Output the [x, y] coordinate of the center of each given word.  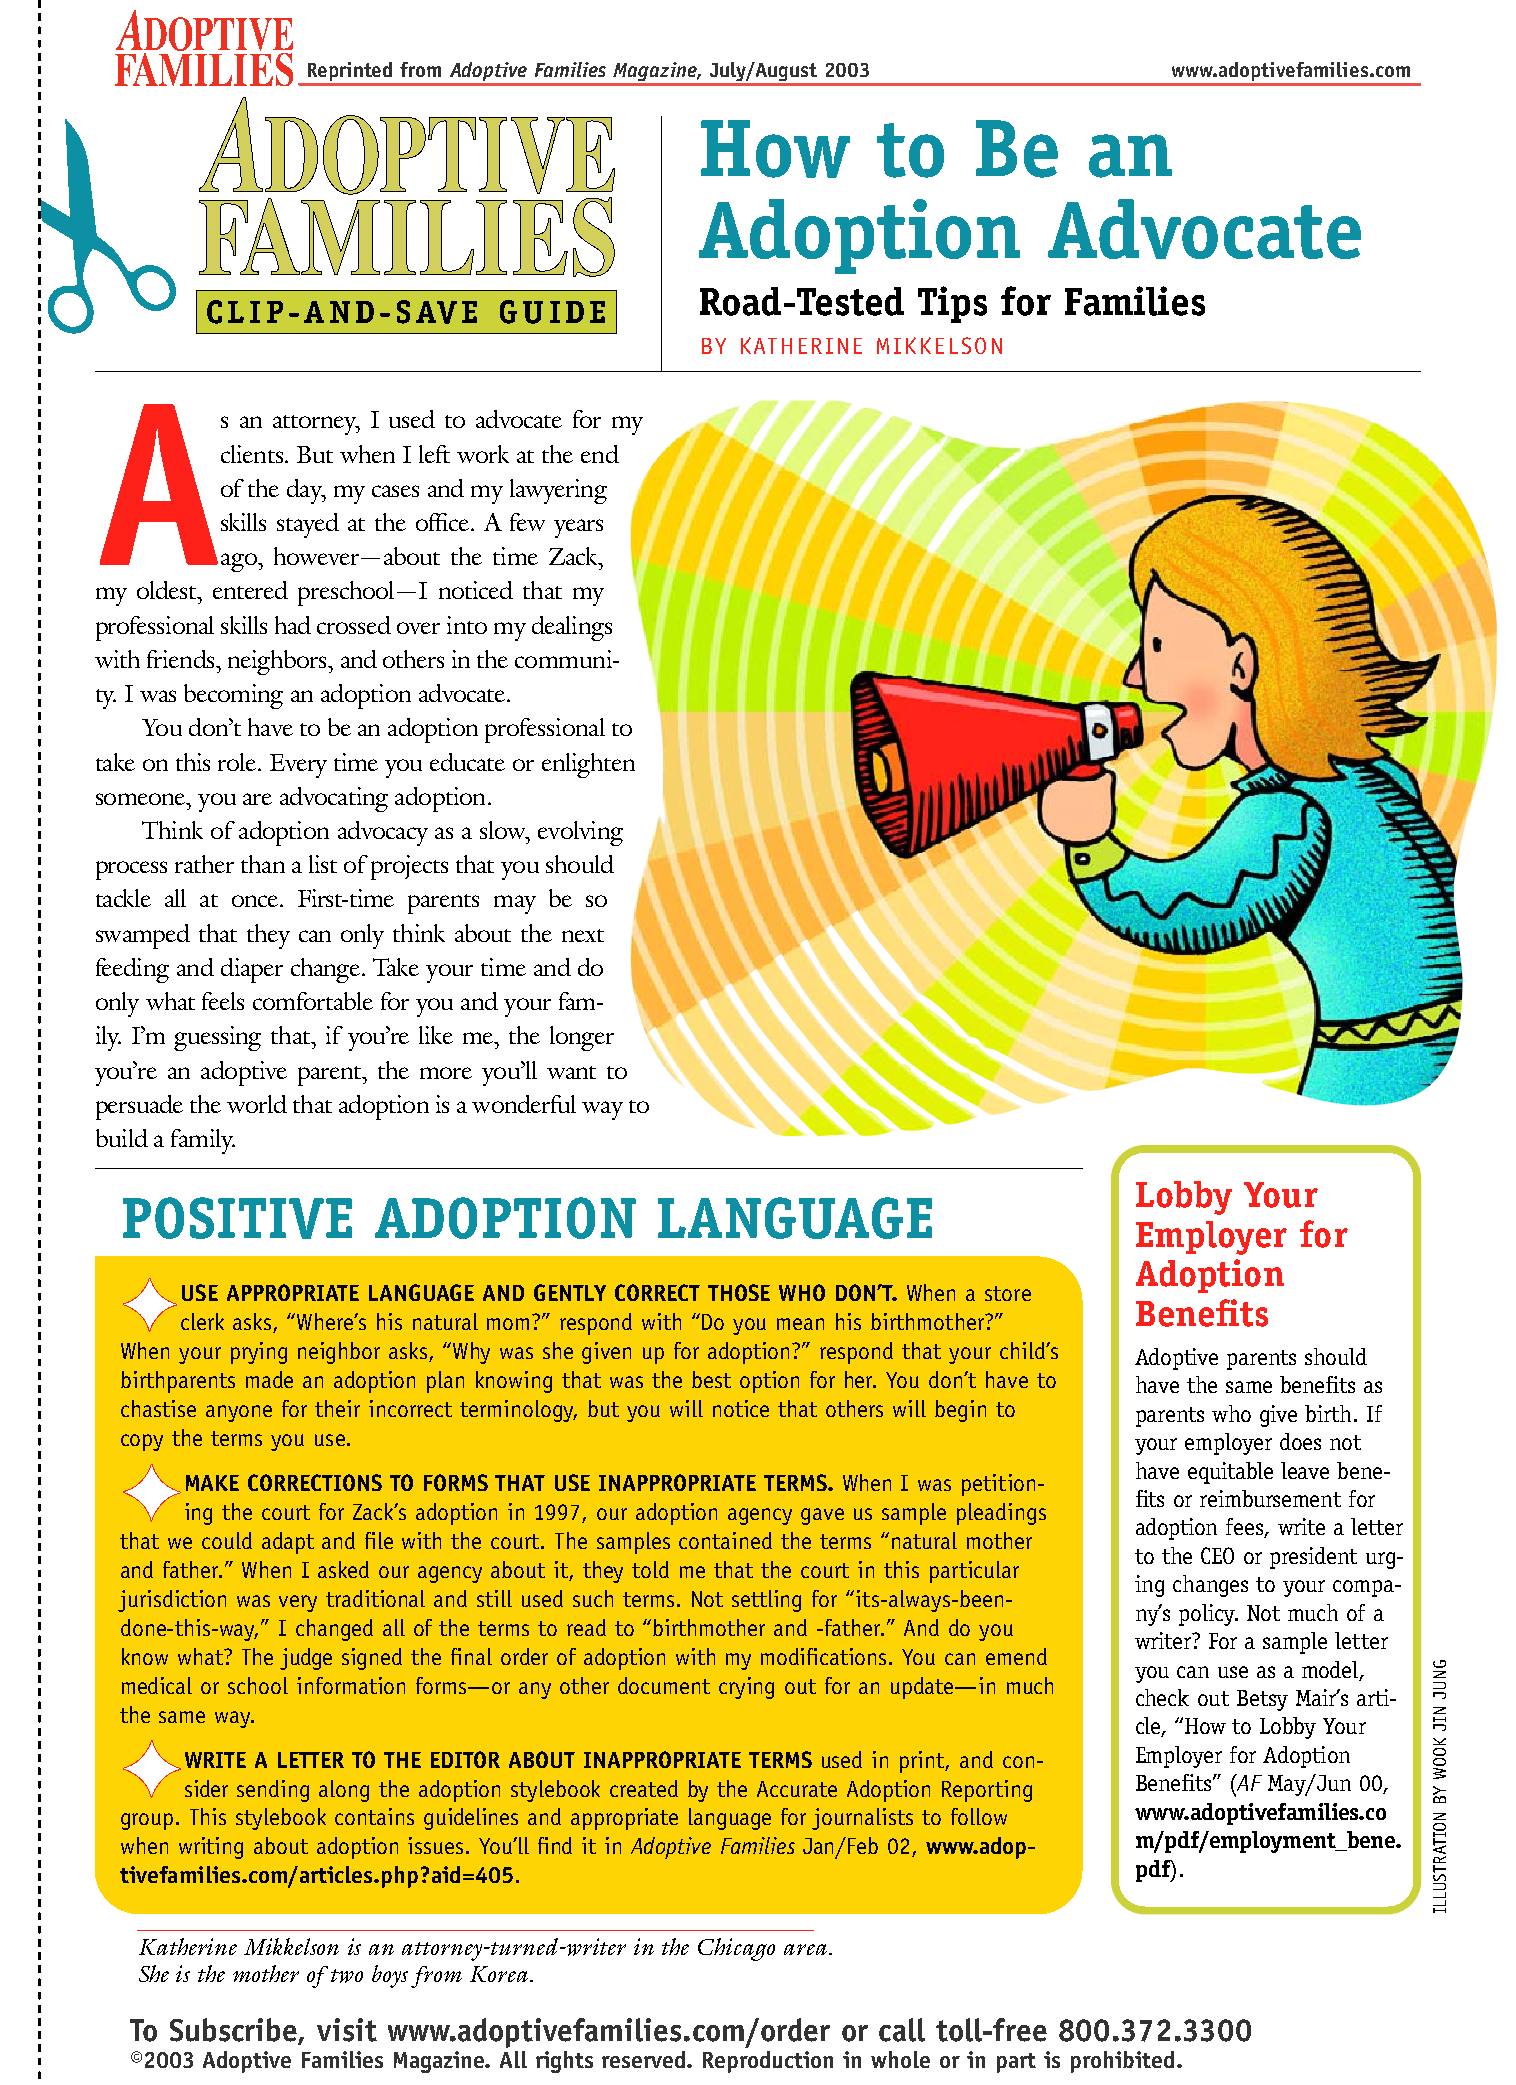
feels [223, 1001]
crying [746, 1688]
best [711, 1379]
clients [252, 454]
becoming [233, 696]
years [578, 528]
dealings [572, 628]
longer [582, 1038]
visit [347, 2030]
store [1008, 1293]
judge [306, 1659]
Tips [952, 304]
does [1300, 1441]
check [1162, 1697]
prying [259, 1353]
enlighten [588, 765]
